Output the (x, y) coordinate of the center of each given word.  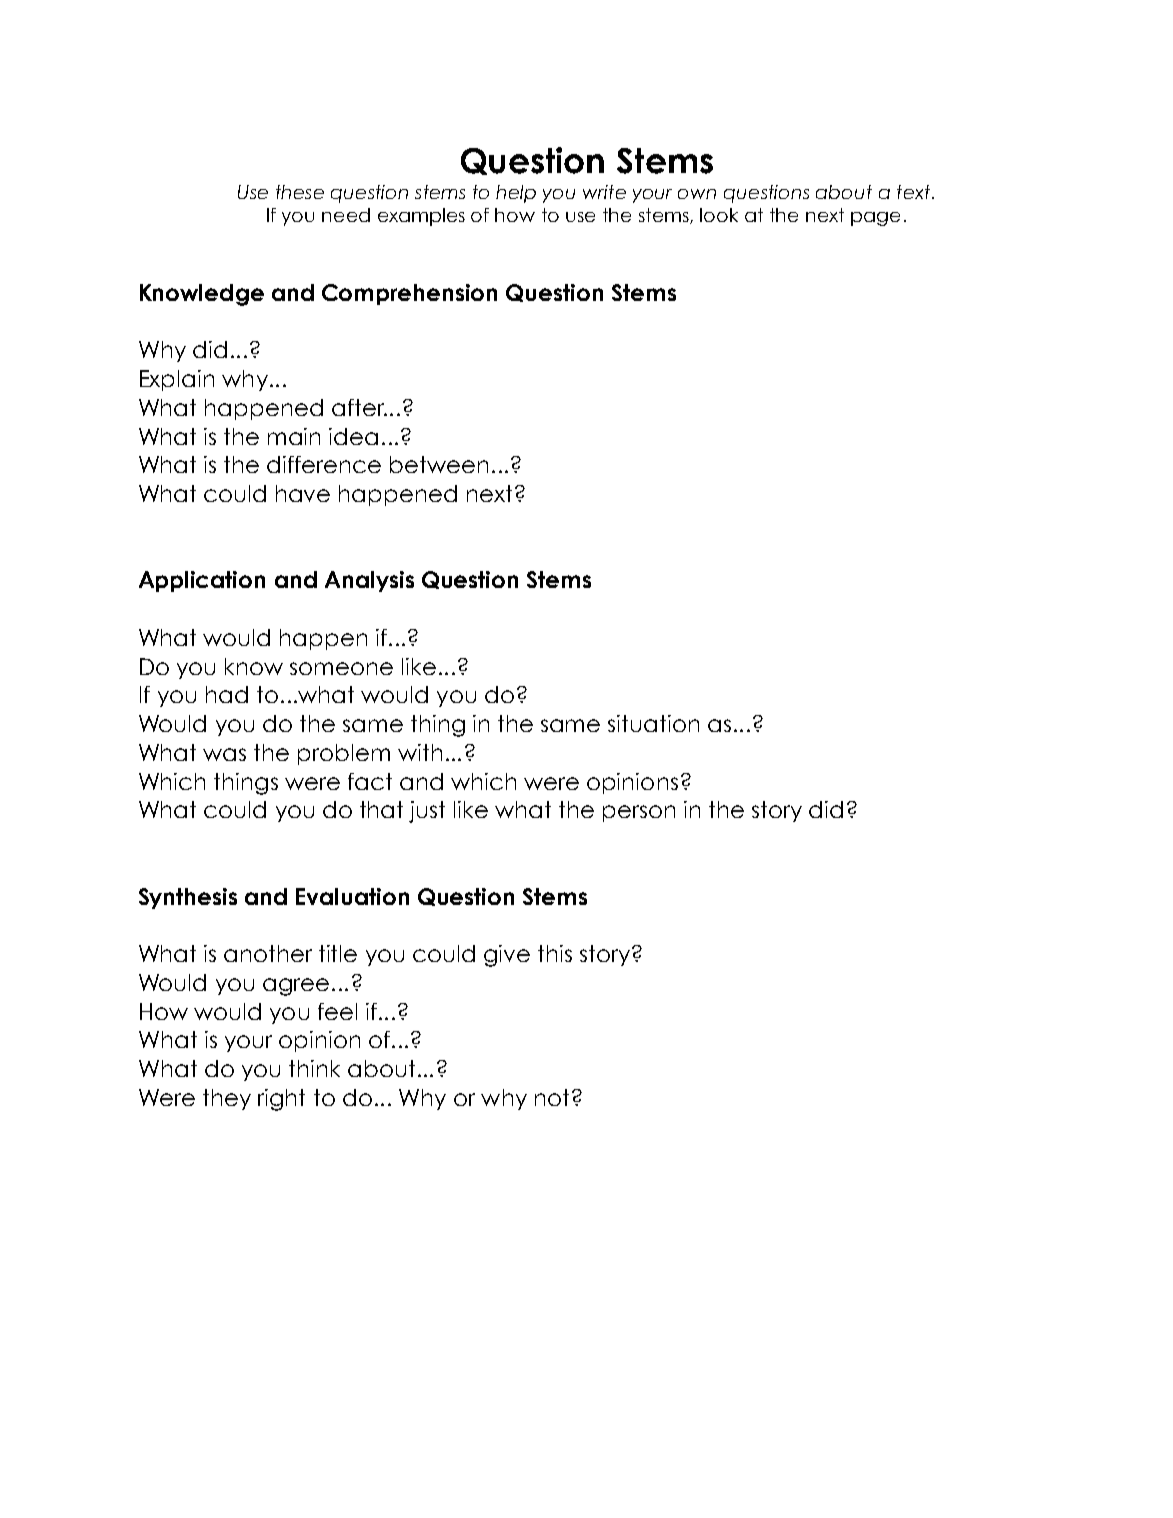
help (516, 194)
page (875, 219)
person (639, 813)
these (300, 192)
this (555, 953)
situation (653, 723)
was (224, 754)
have (303, 493)
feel (337, 1011)
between (439, 464)
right (281, 1100)
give (507, 956)
